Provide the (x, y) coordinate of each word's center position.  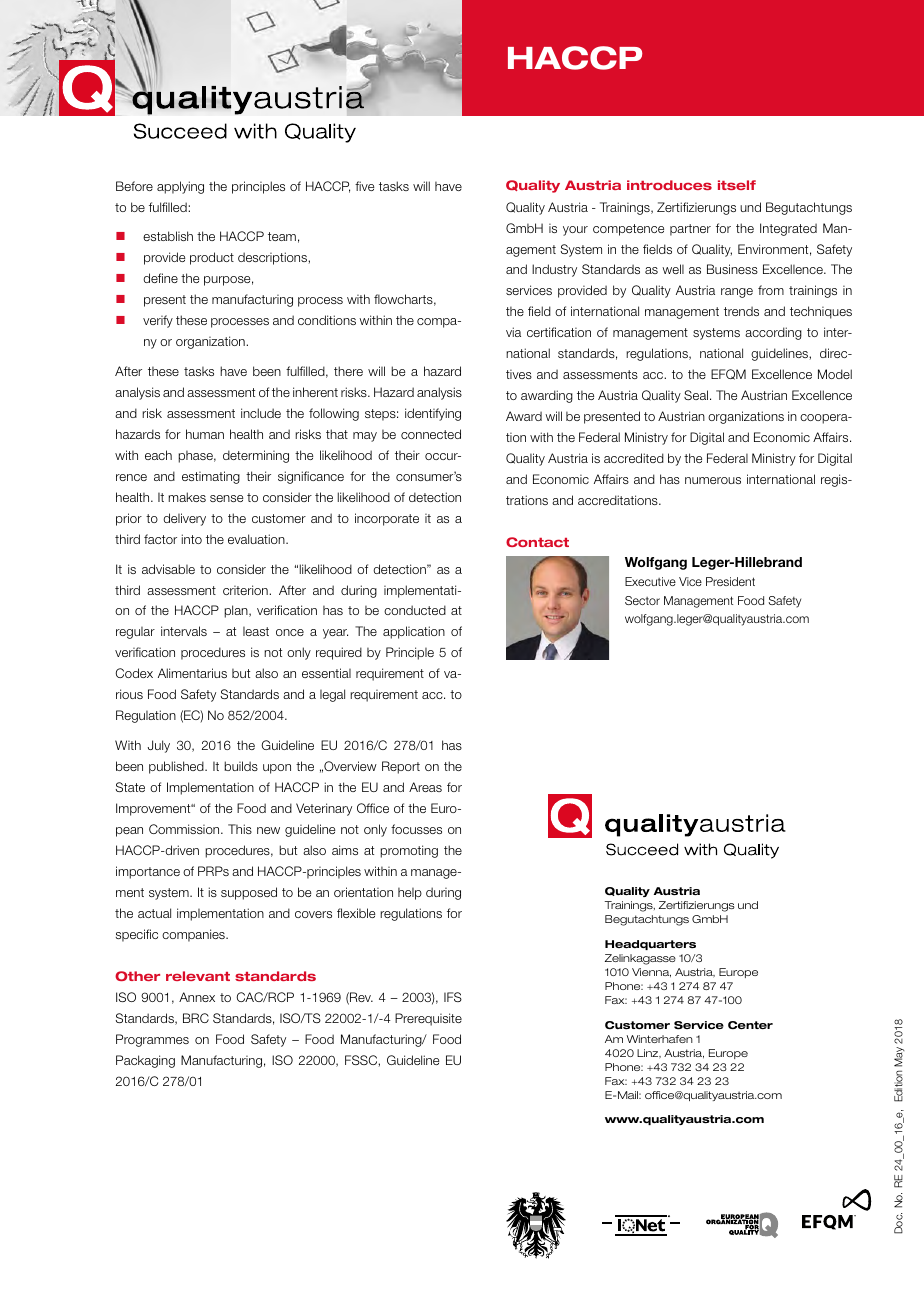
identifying (433, 414)
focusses (416, 829)
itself (737, 185)
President (730, 581)
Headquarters (650, 945)
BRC (196, 1018)
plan (237, 611)
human (205, 434)
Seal (697, 395)
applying (180, 187)
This (240, 829)
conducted (415, 610)
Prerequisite (428, 1019)
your (575, 231)
